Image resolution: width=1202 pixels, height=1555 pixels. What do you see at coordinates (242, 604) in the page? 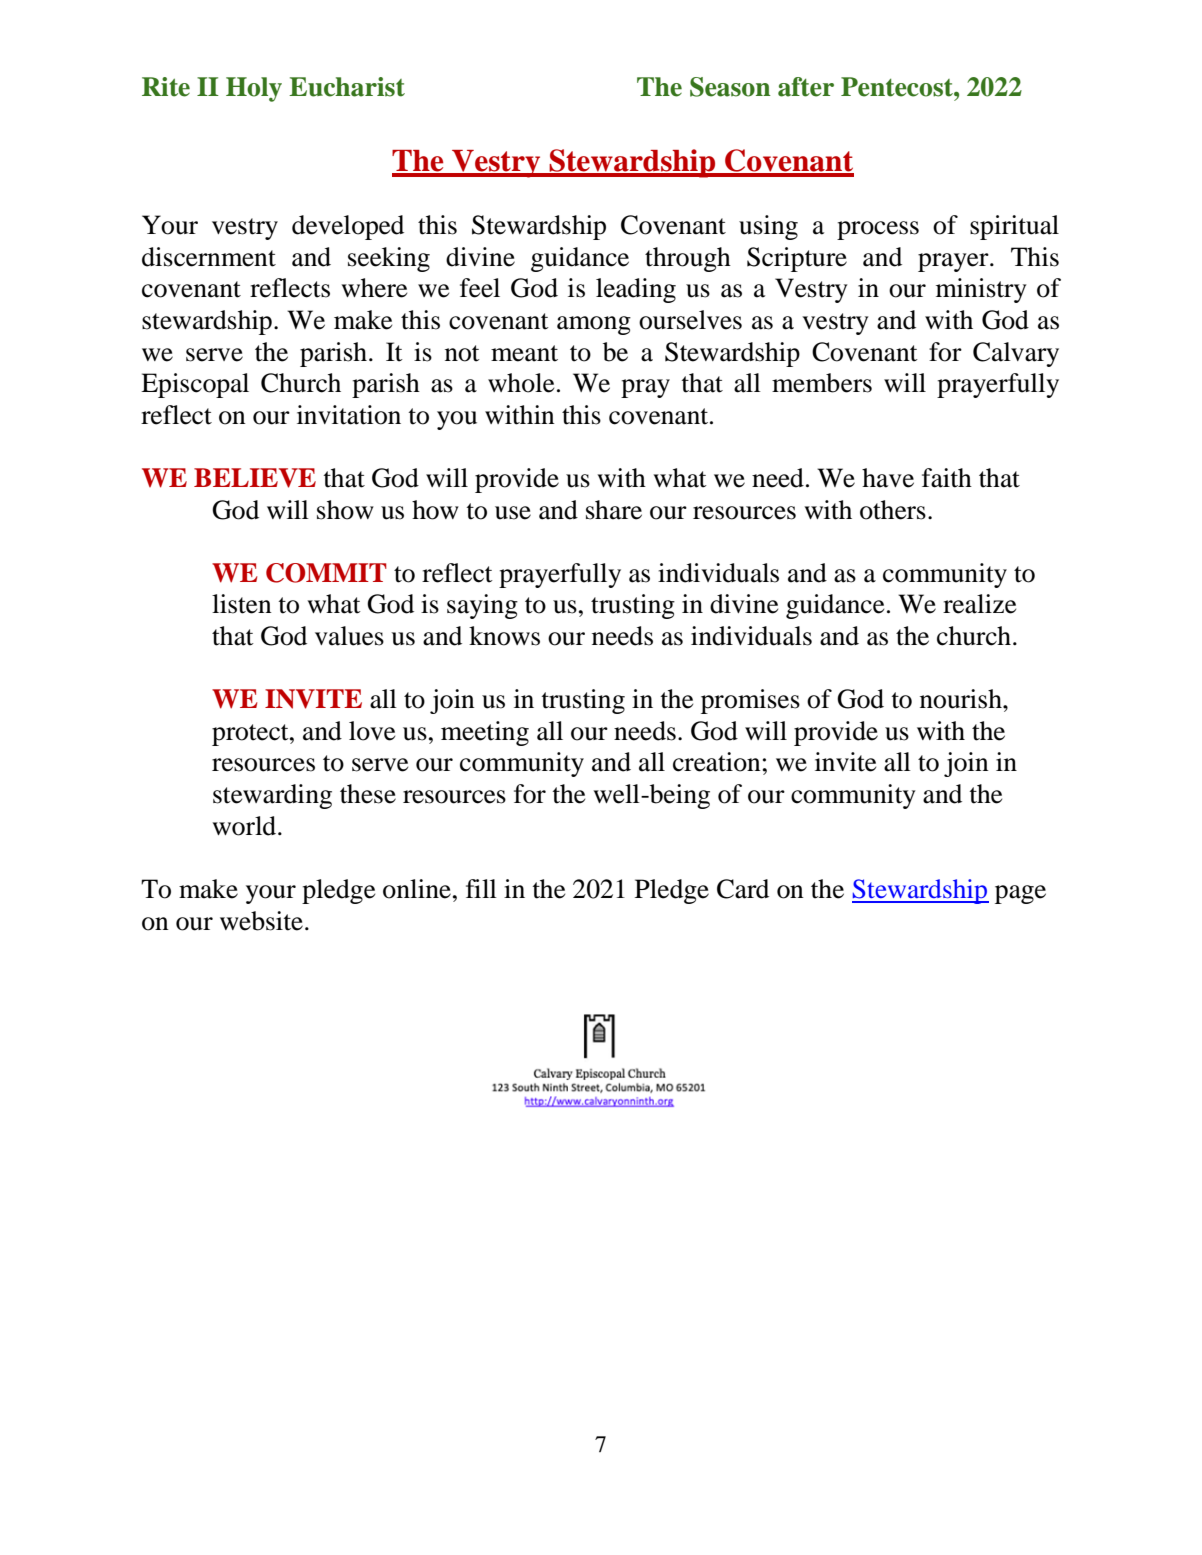
I see `listen` at bounding box center [242, 604].
